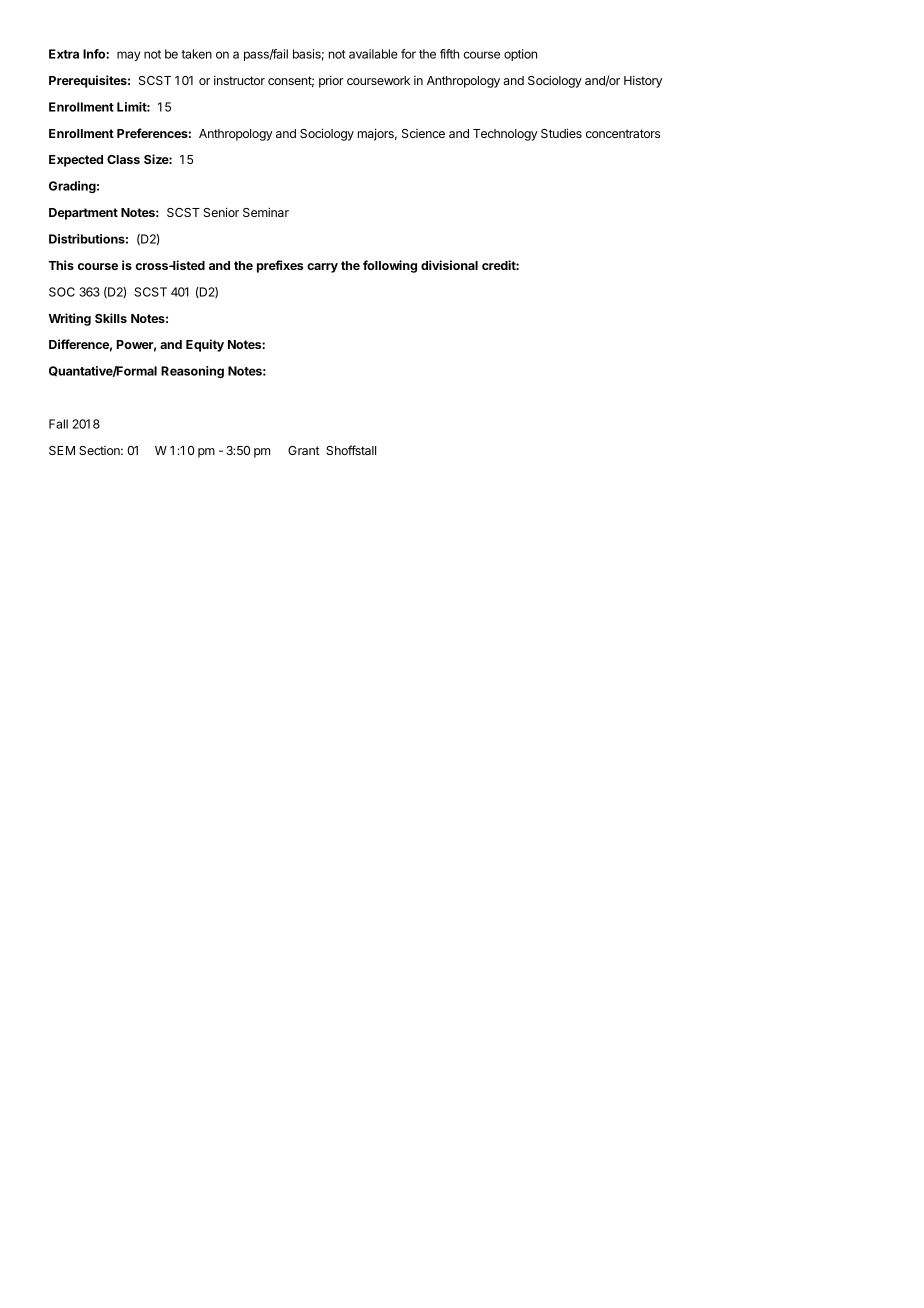 The height and width of the screenshot is (1308, 924). I want to click on Fall, so click(58, 424).
